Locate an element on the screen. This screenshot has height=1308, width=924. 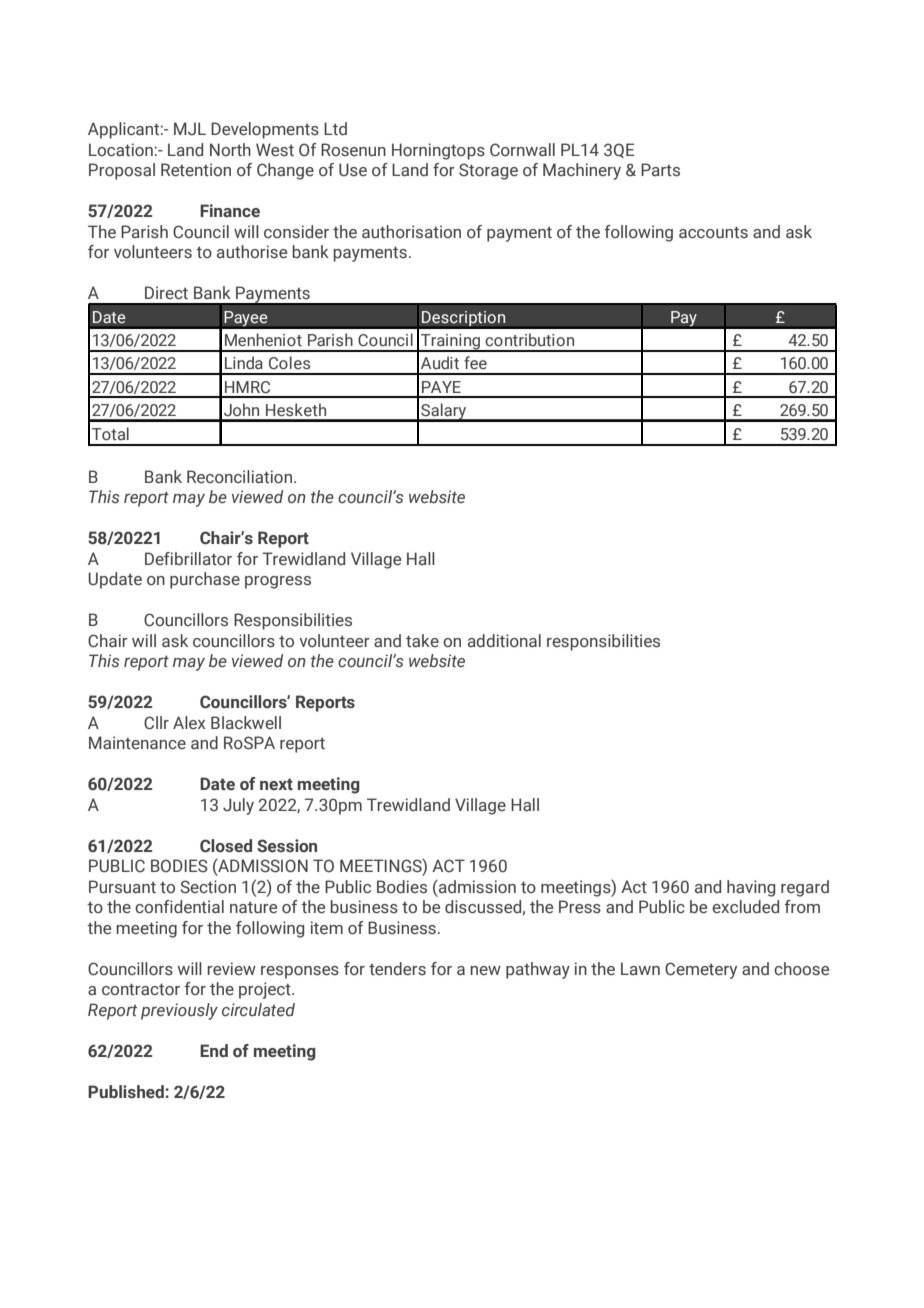
purchase is located at coordinates (205, 580).
